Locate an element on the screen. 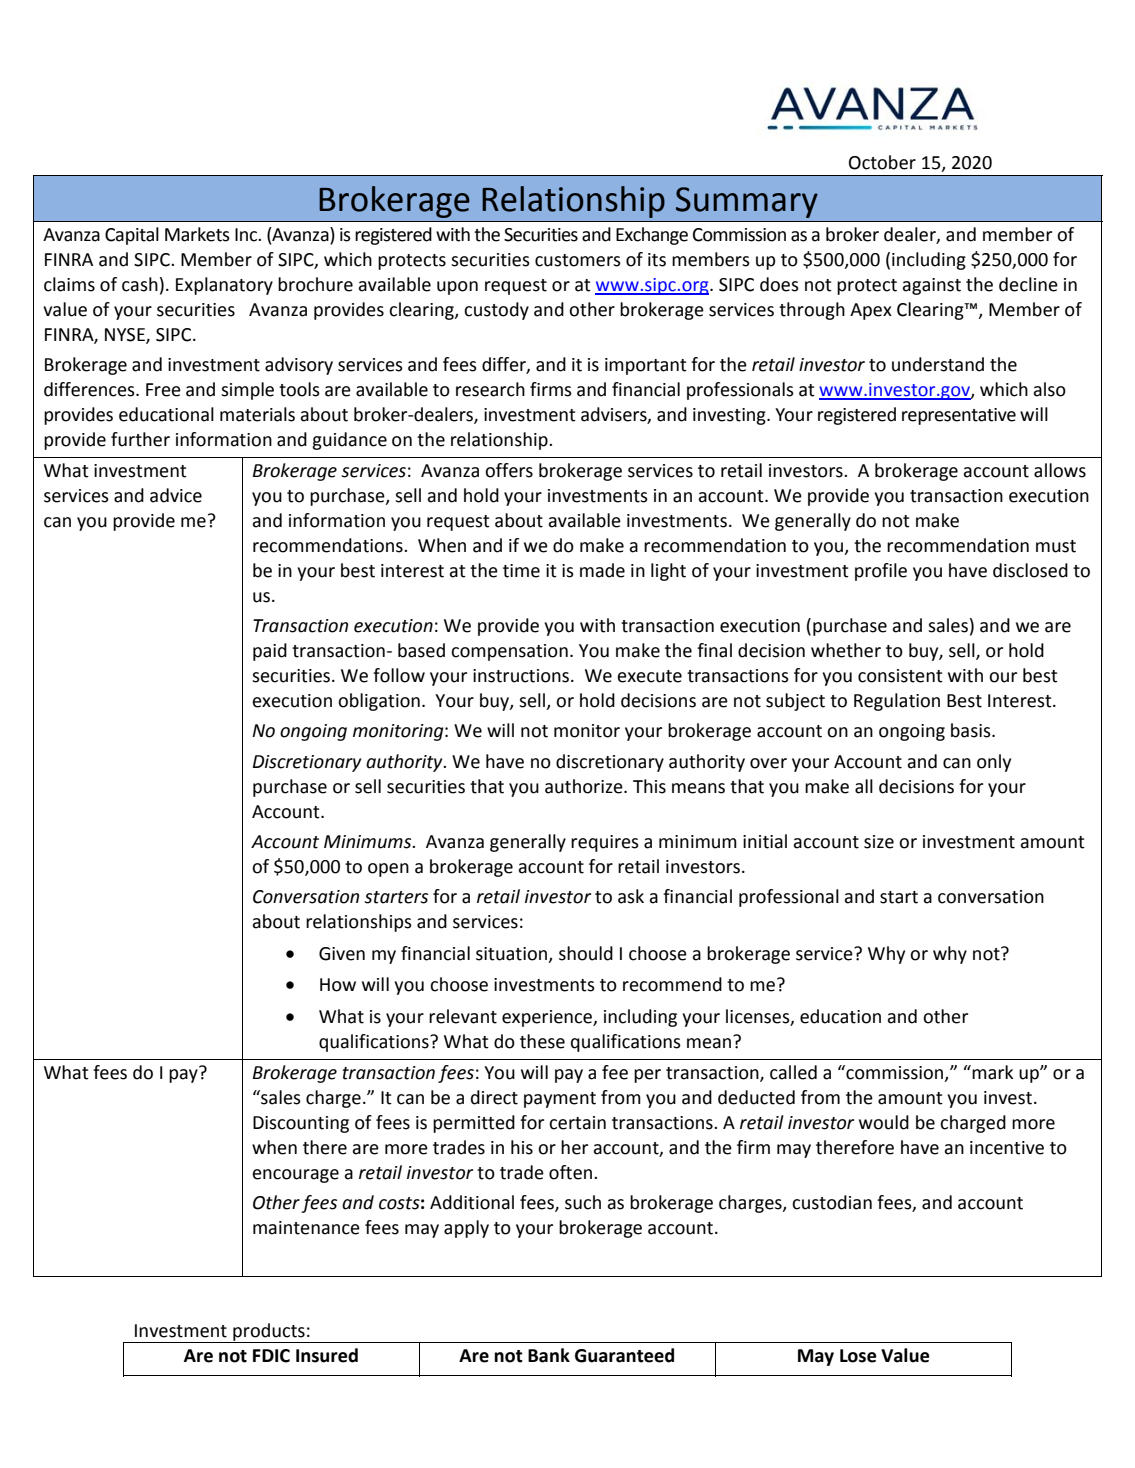 The width and height of the screenshot is (1135, 1468). customers is located at coordinates (578, 260).
